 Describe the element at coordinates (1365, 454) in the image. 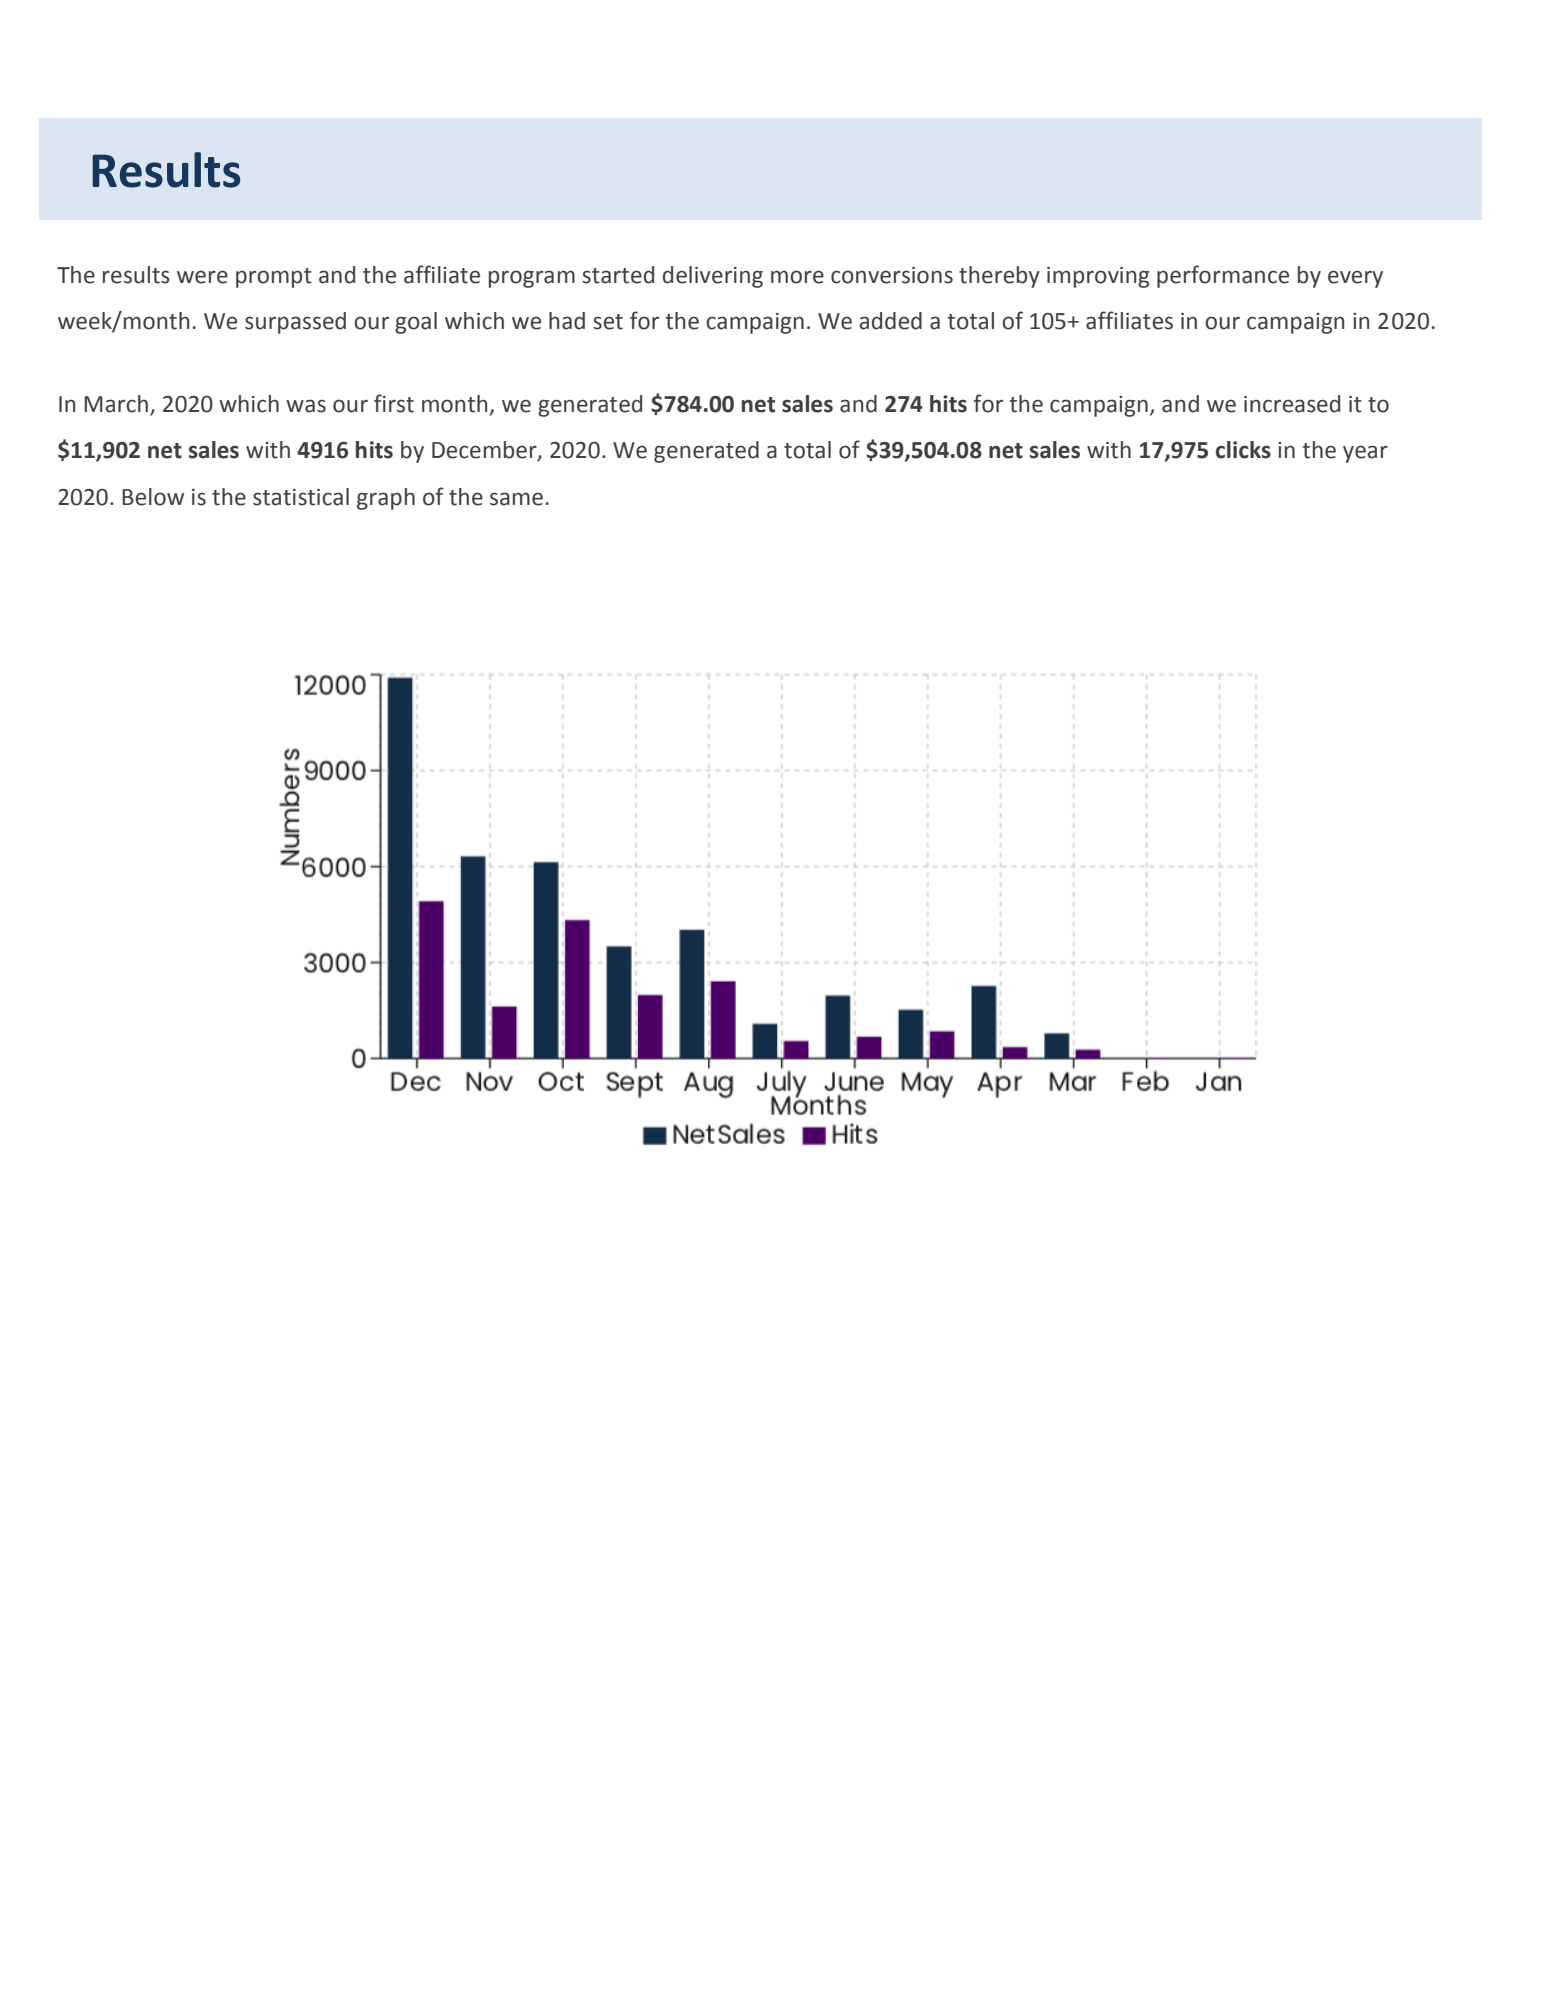

I see `year` at that location.
